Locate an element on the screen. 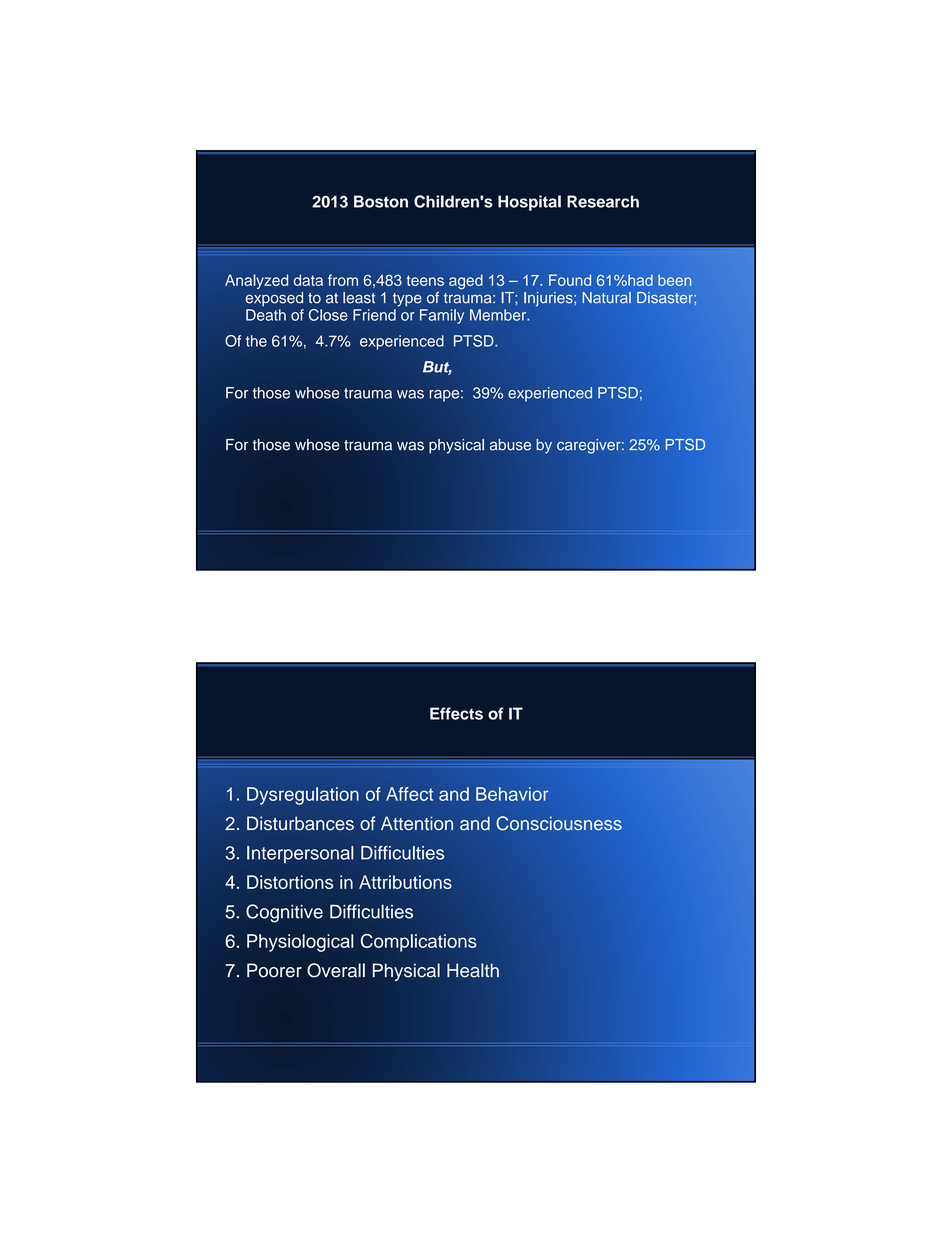 This screenshot has width=952, height=1233. Consciousness is located at coordinates (559, 823).
